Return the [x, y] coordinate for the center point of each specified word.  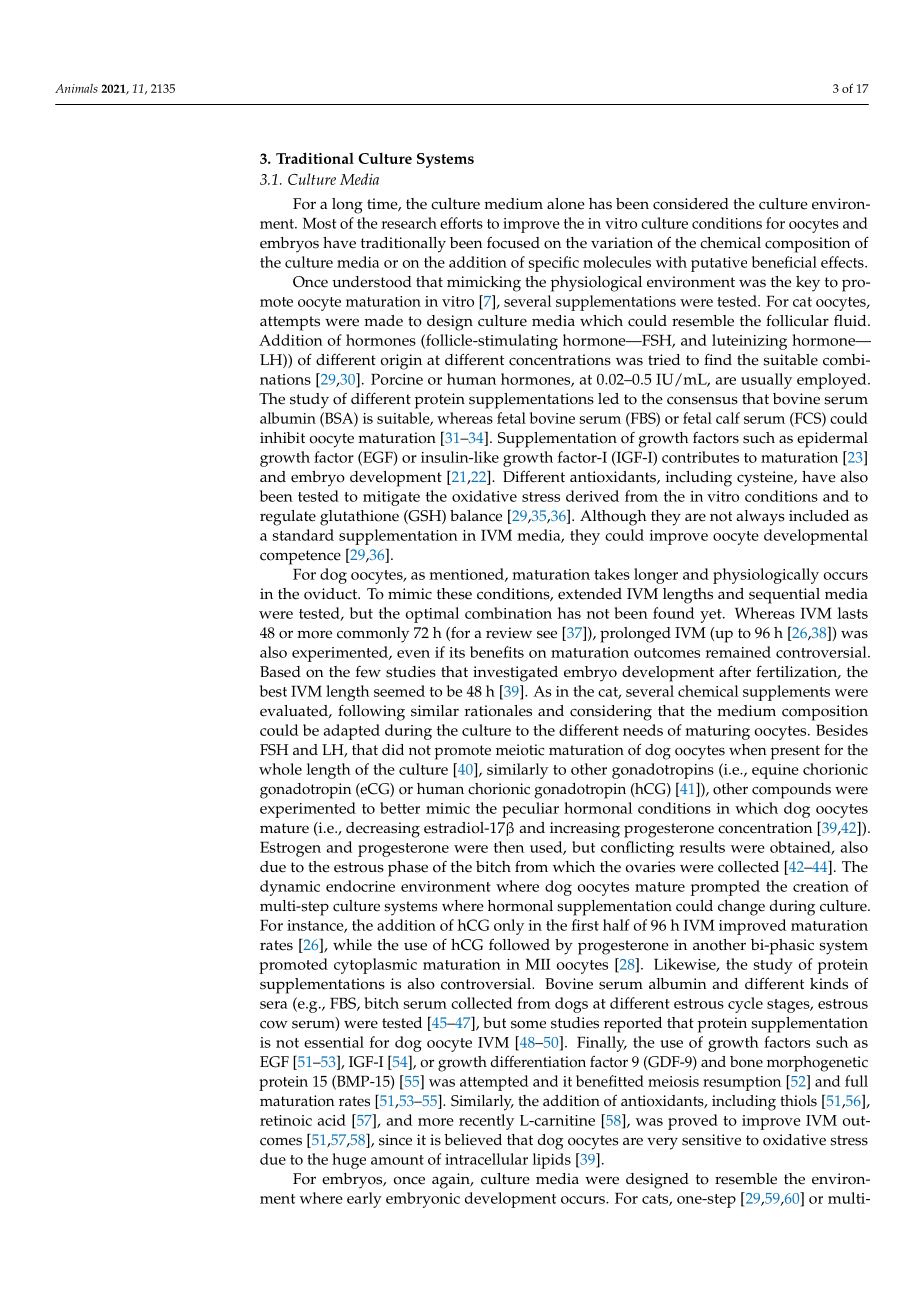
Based [280, 672]
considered [691, 204]
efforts [461, 223]
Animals [76, 88]
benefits [497, 652]
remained [738, 652]
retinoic [286, 1120]
